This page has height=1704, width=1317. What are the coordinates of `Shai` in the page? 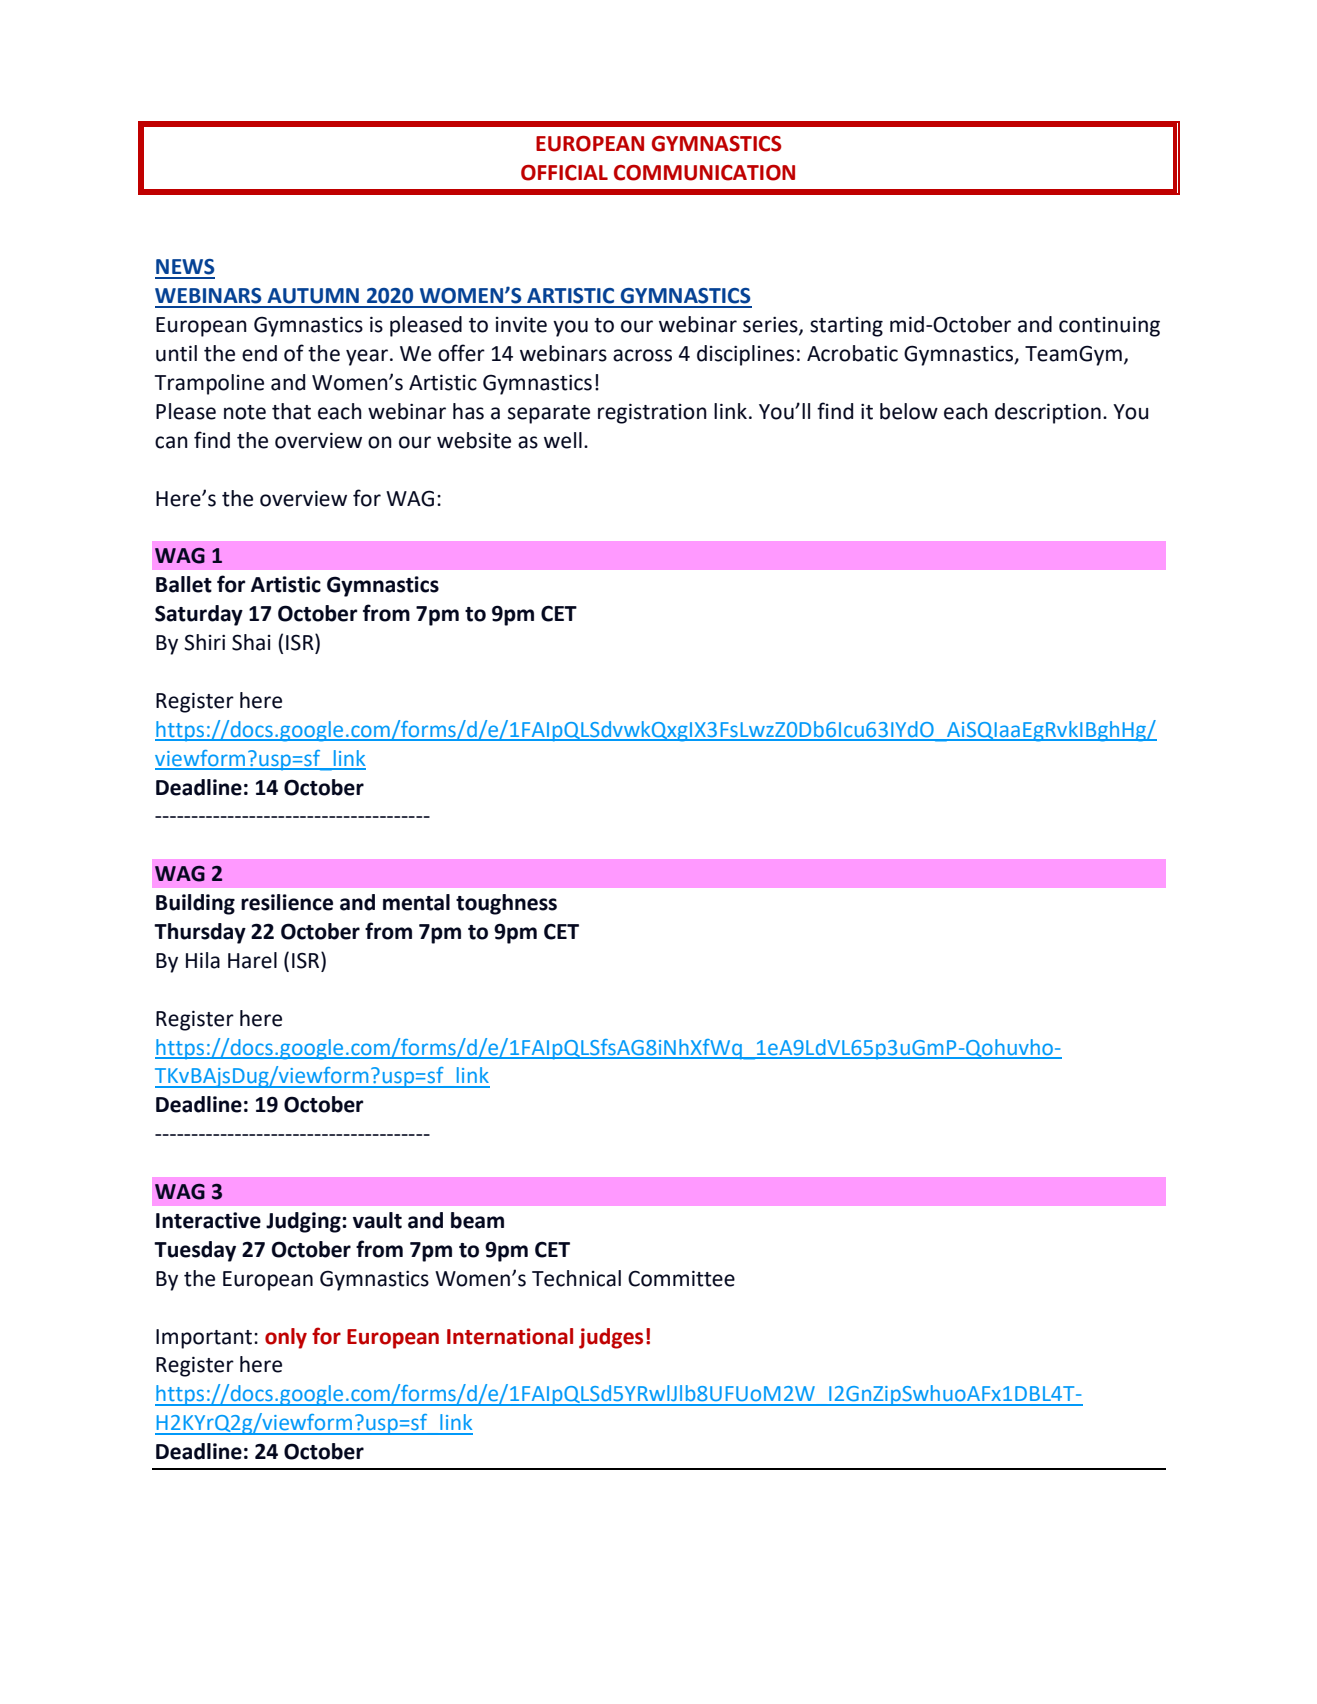 It's located at (251, 642).
